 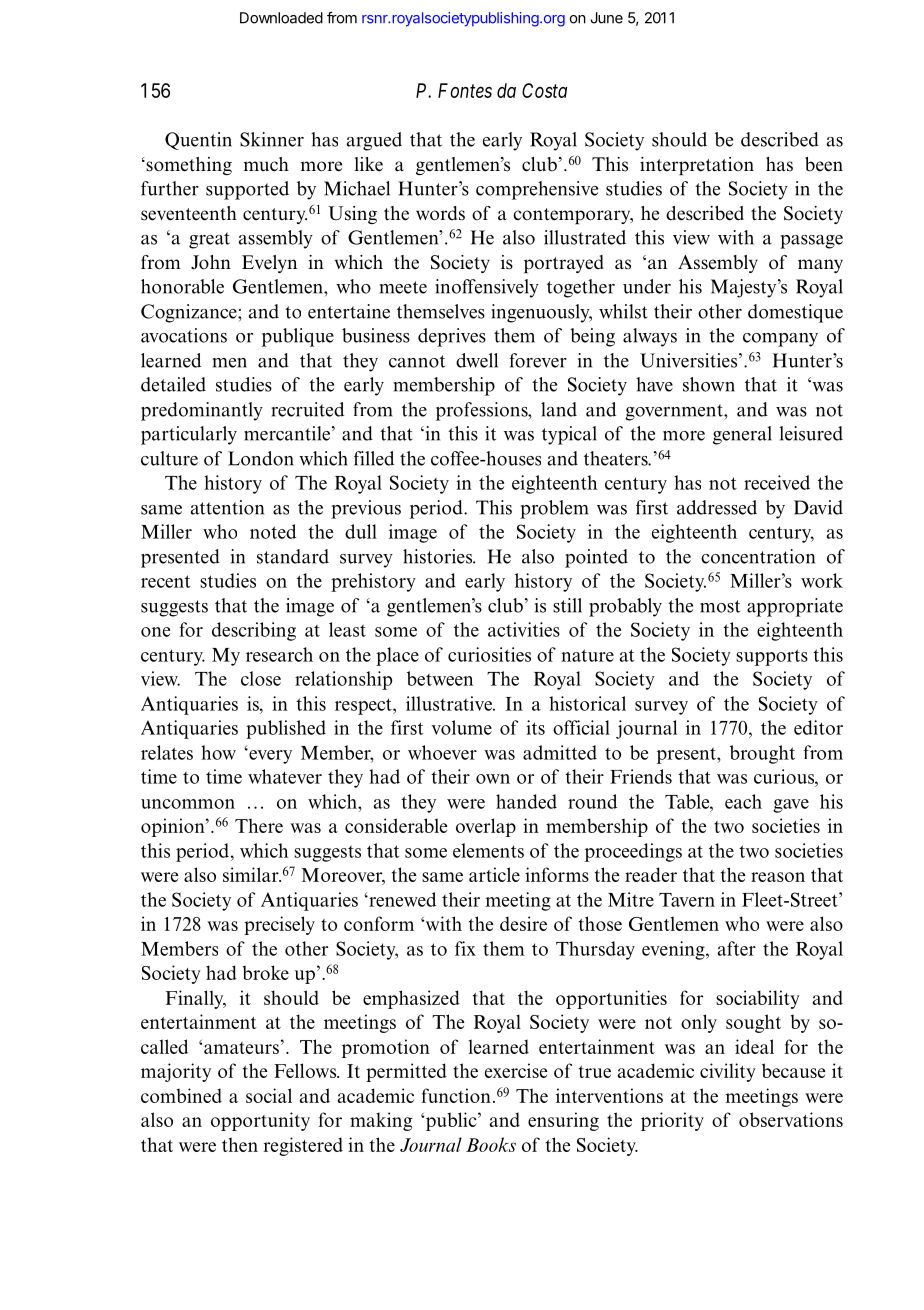 I want to click on dwell, so click(x=477, y=360).
